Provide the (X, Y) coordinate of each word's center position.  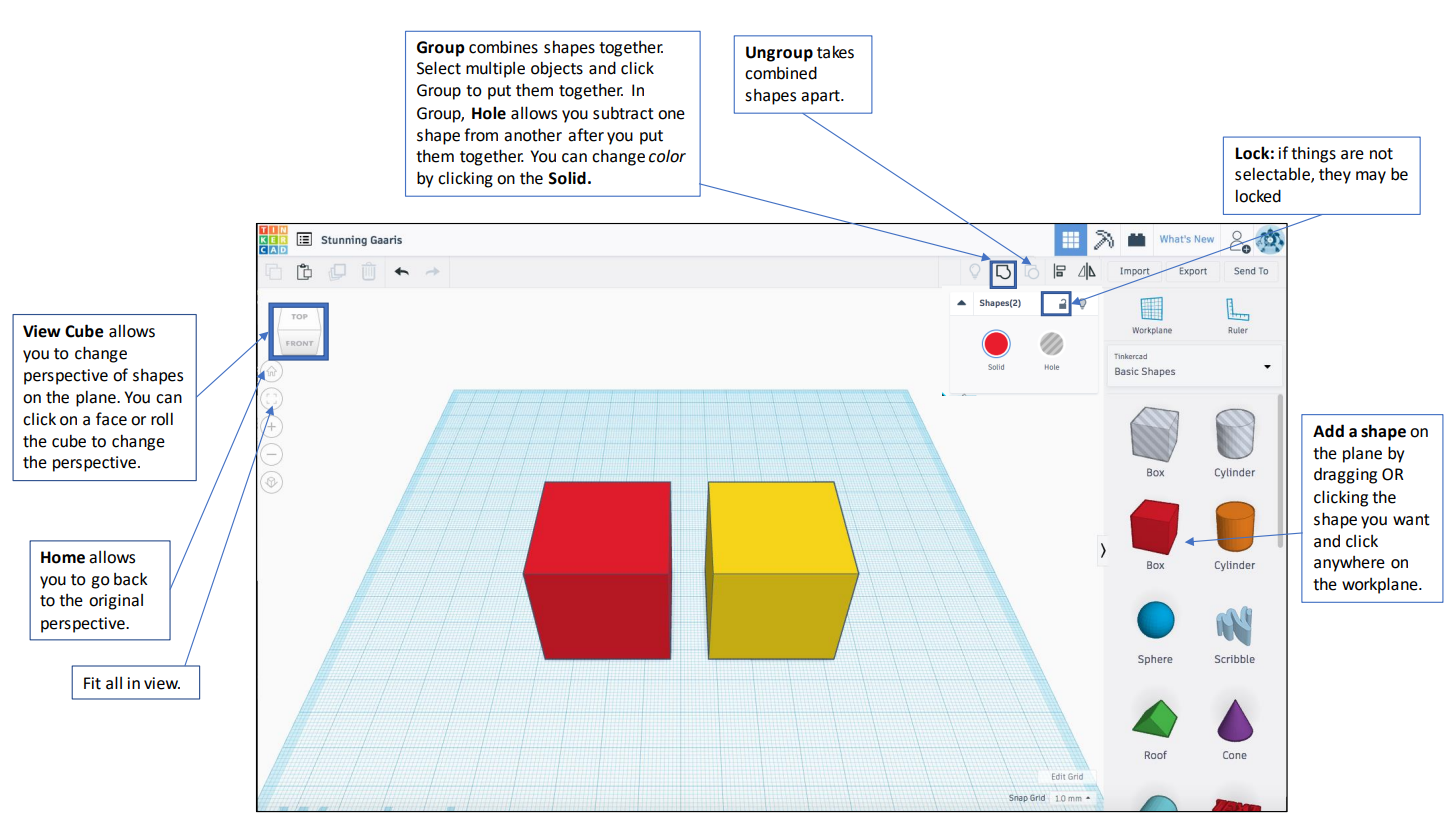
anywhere (1349, 564)
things (1313, 154)
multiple (495, 70)
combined (781, 73)
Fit (92, 683)
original (116, 602)
